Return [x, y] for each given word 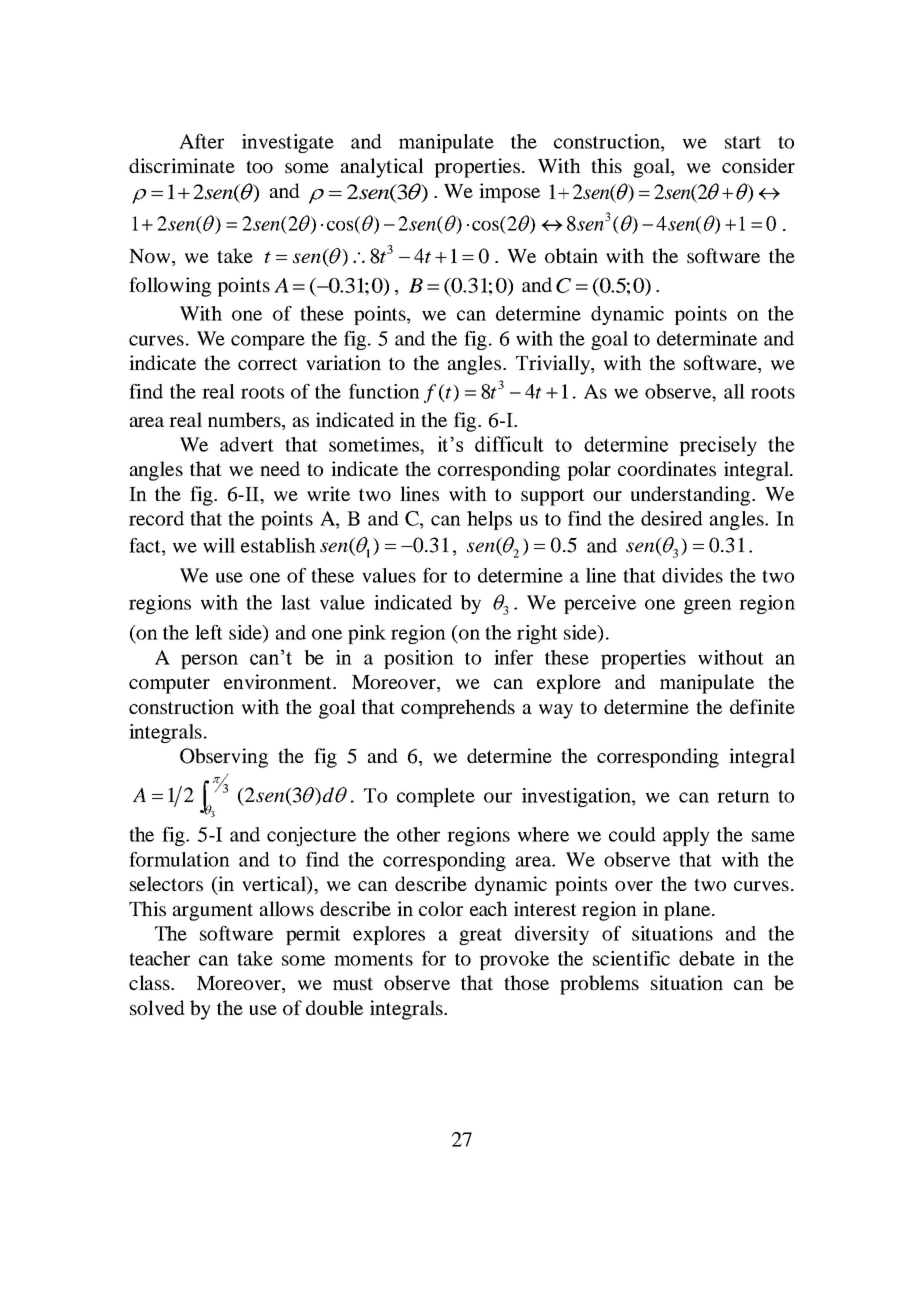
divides [692, 575]
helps [489, 520]
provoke [514, 960]
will [219, 545]
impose [509, 193]
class [150, 982]
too [259, 166]
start [743, 142]
